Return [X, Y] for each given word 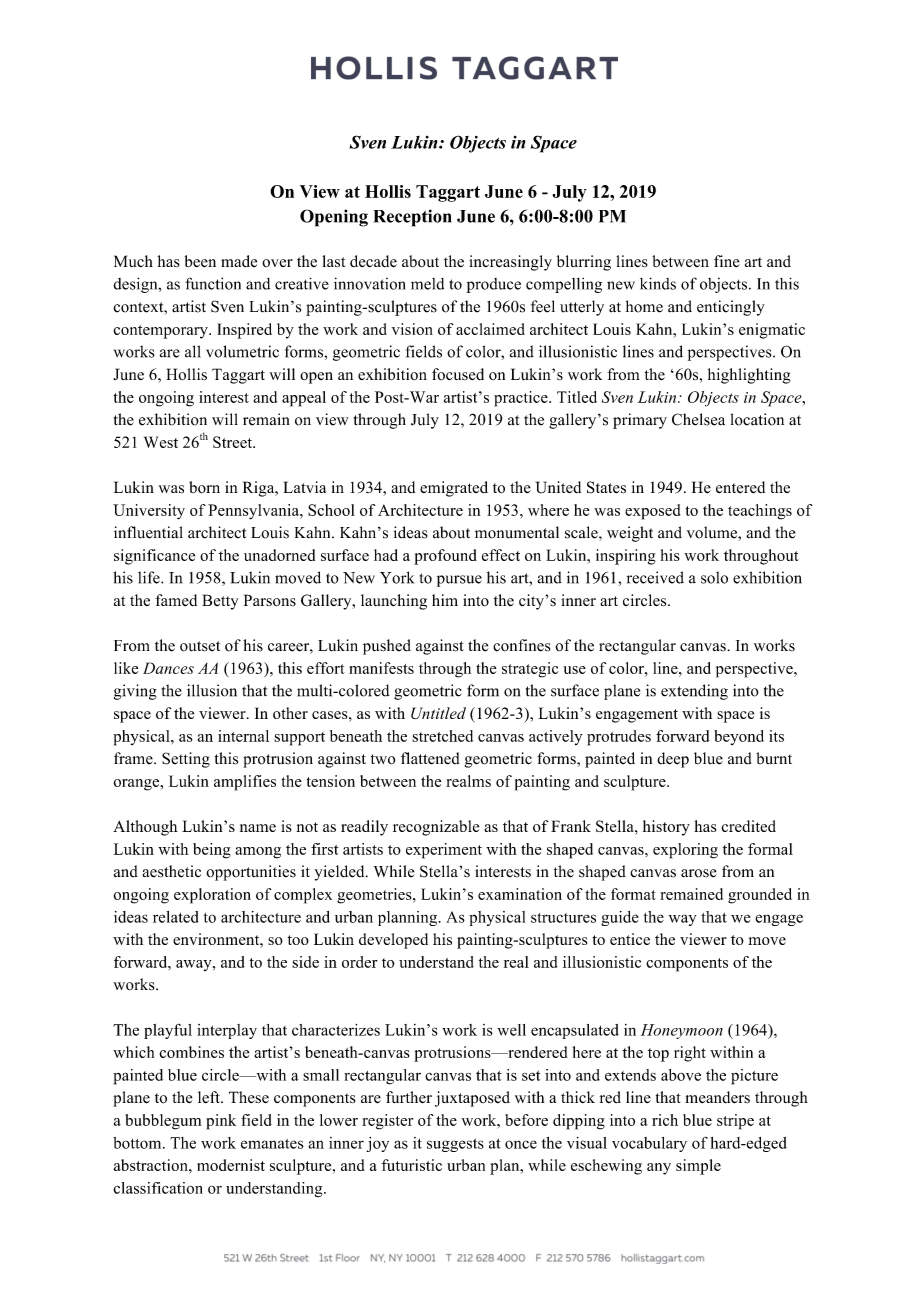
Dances [168, 668]
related [176, 917]
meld [427, 284]
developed [393, 941]
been [200, 261]
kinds [658, 283]
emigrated [454, 489]
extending [694, 692]
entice [630, 939]
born [204, 487]
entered [740, 487]
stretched [442, 736]
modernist [231, 1165]
